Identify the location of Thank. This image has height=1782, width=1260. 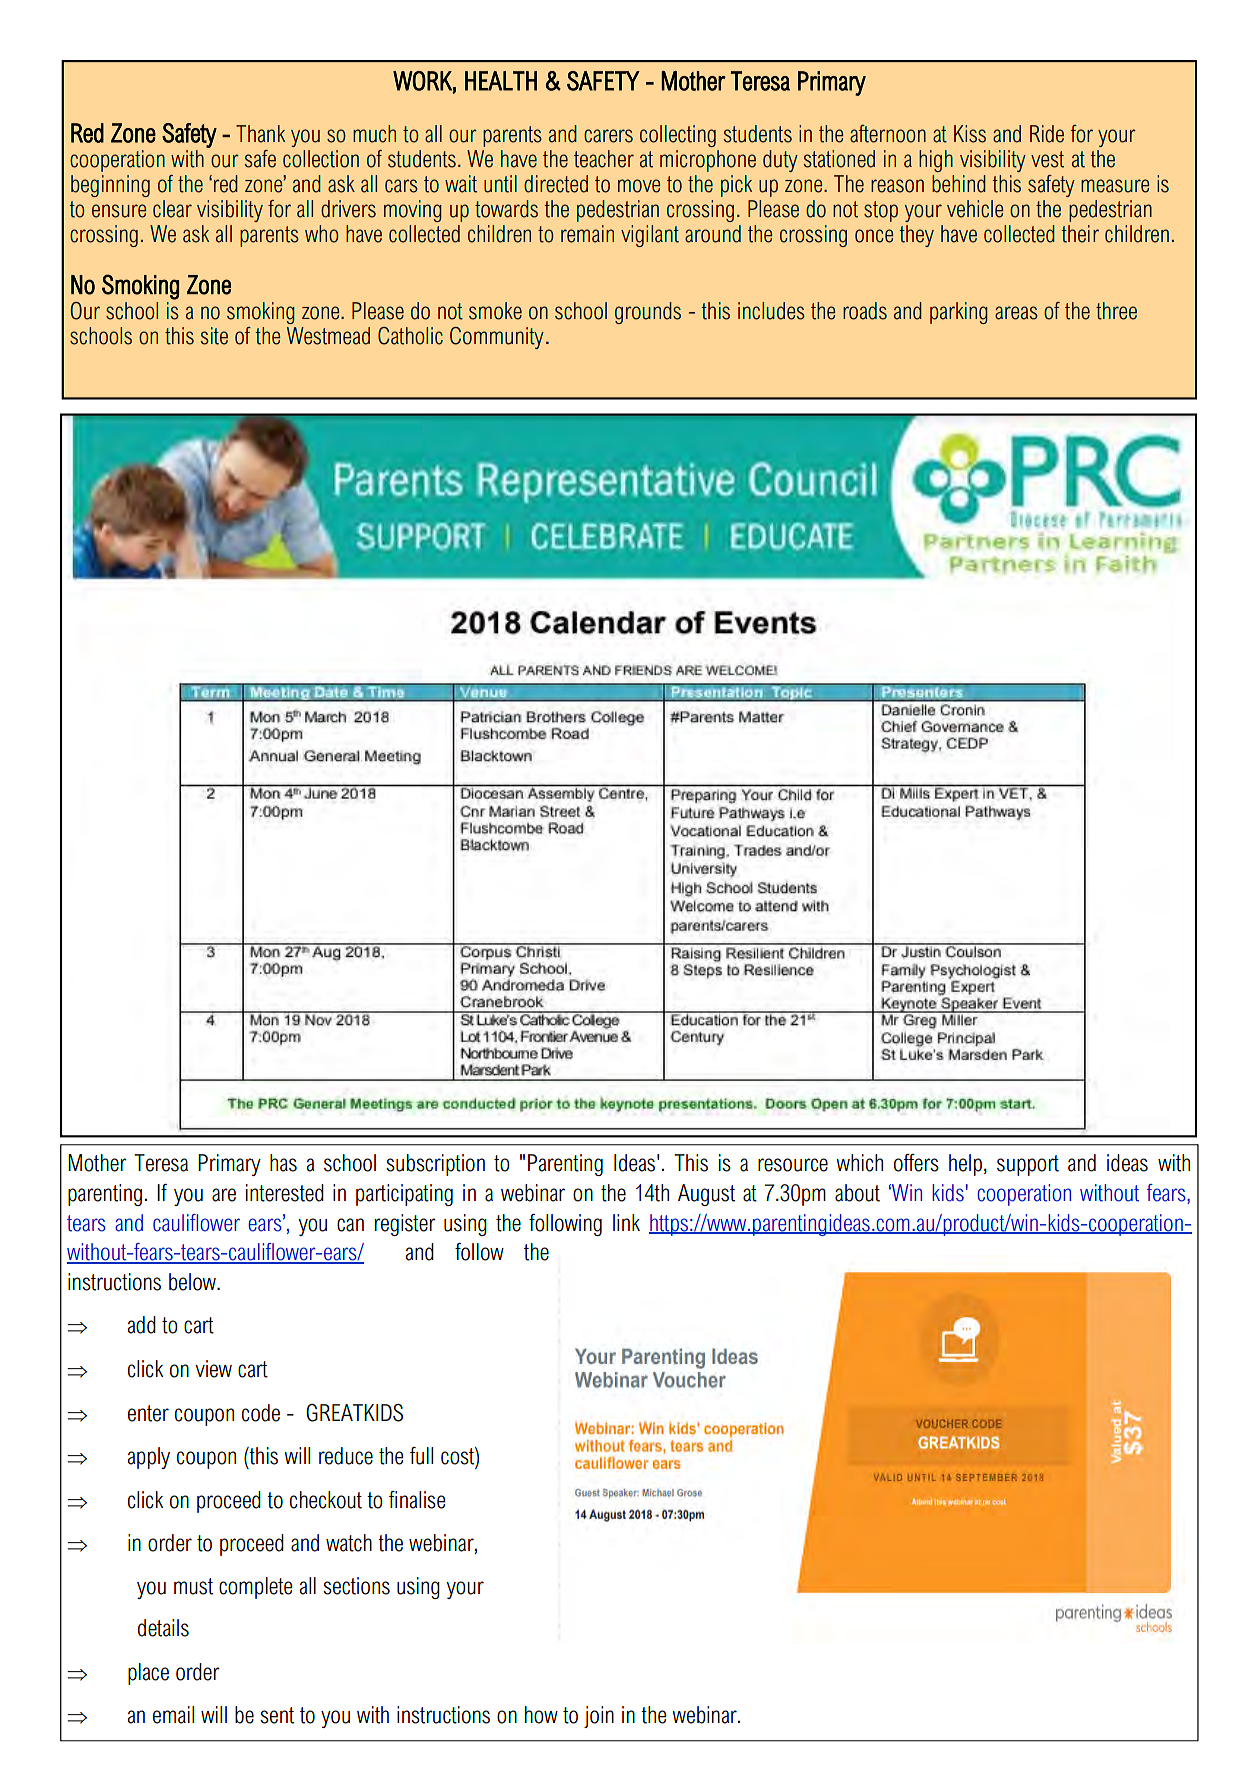
(260, 134).
